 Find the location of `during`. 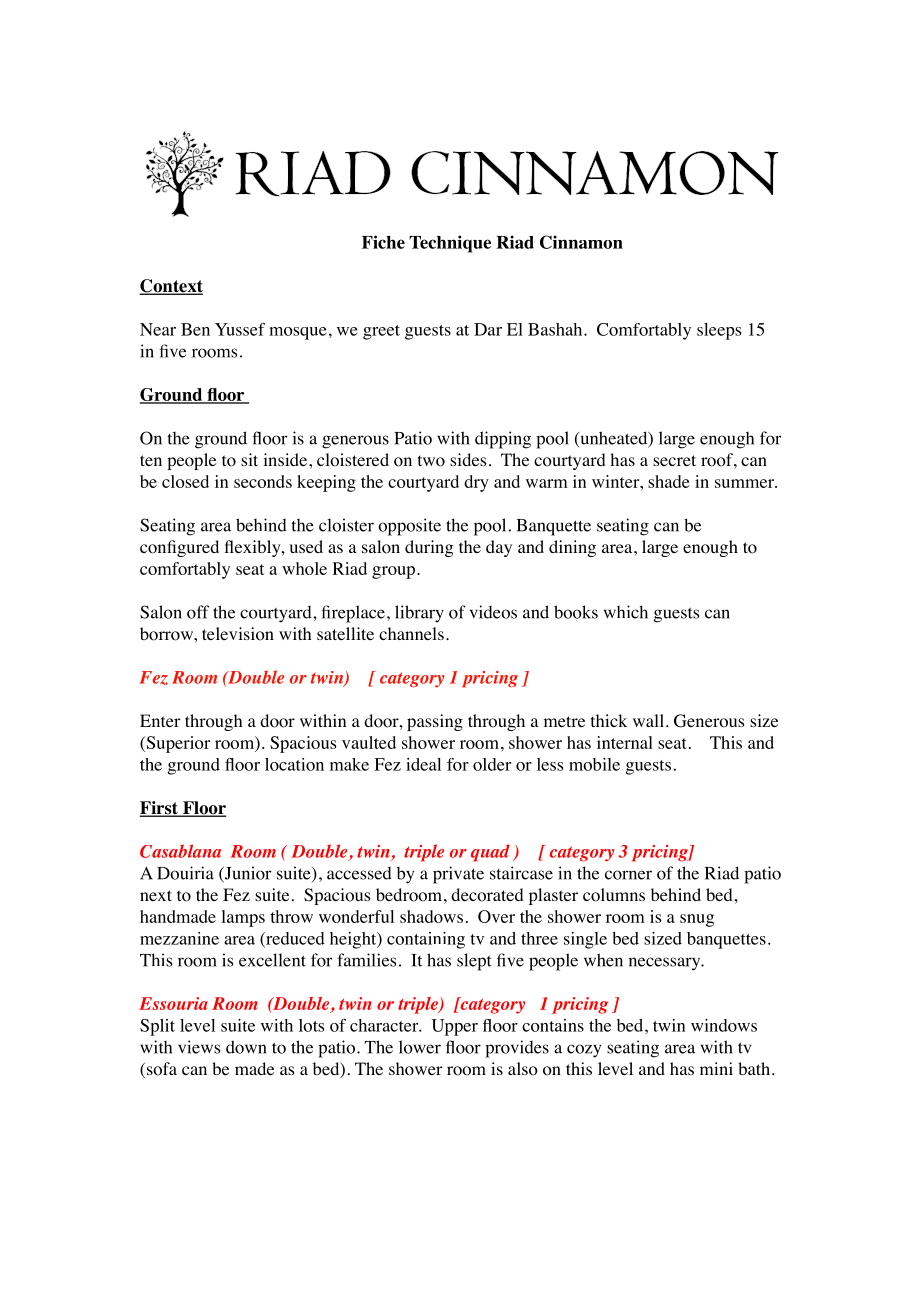

during is located at coordinates (429, 548).
